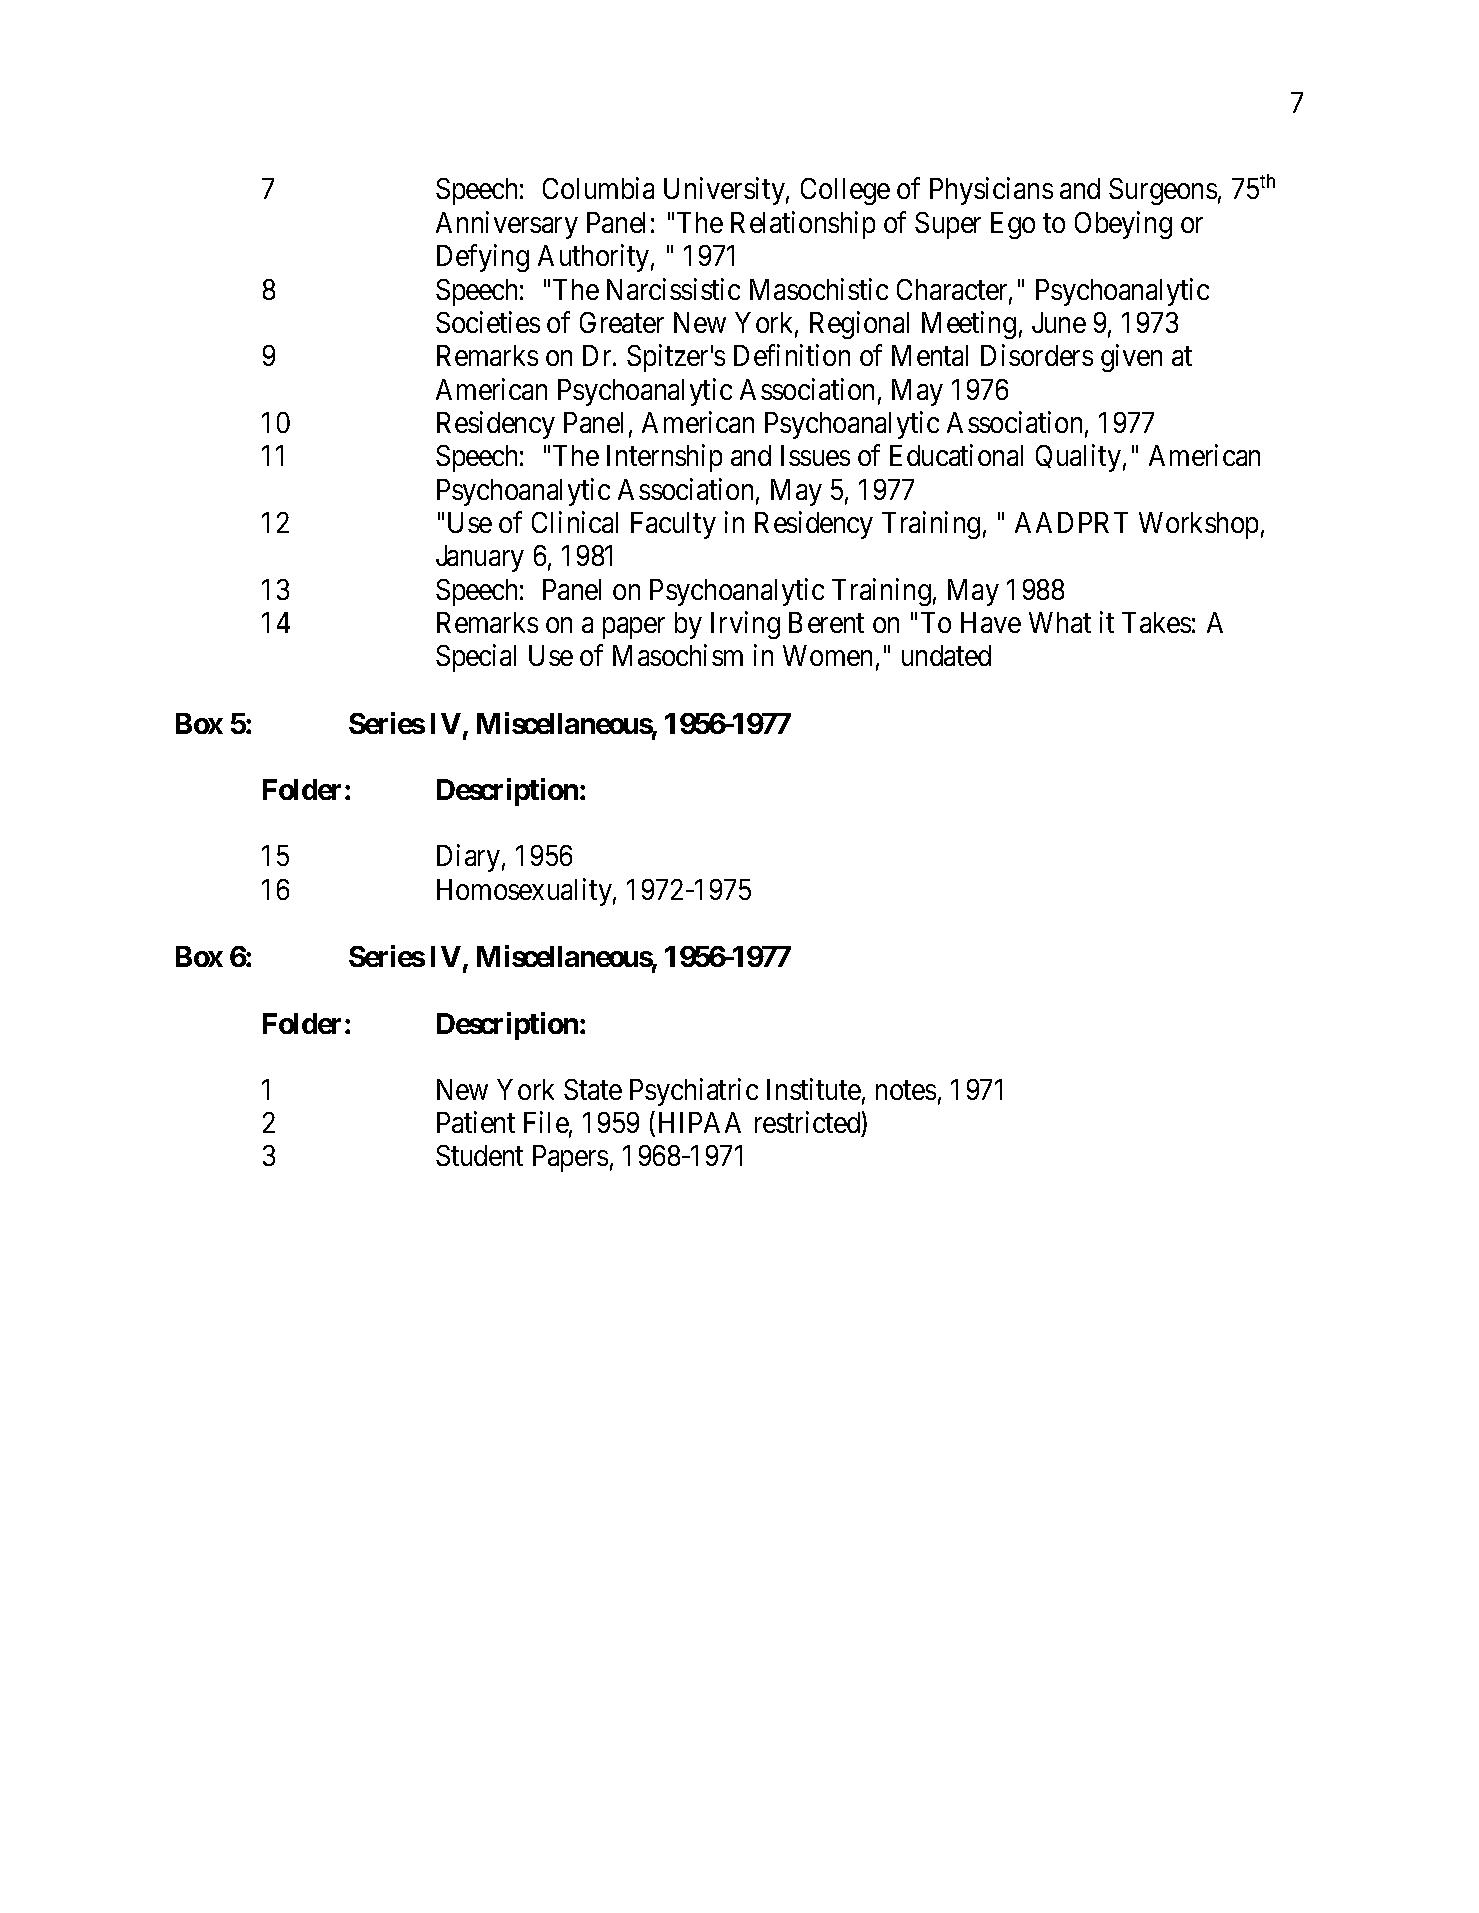  Describe the element at coordinates (814, 1089) in the screenshot. I see `Institute` at that location.
